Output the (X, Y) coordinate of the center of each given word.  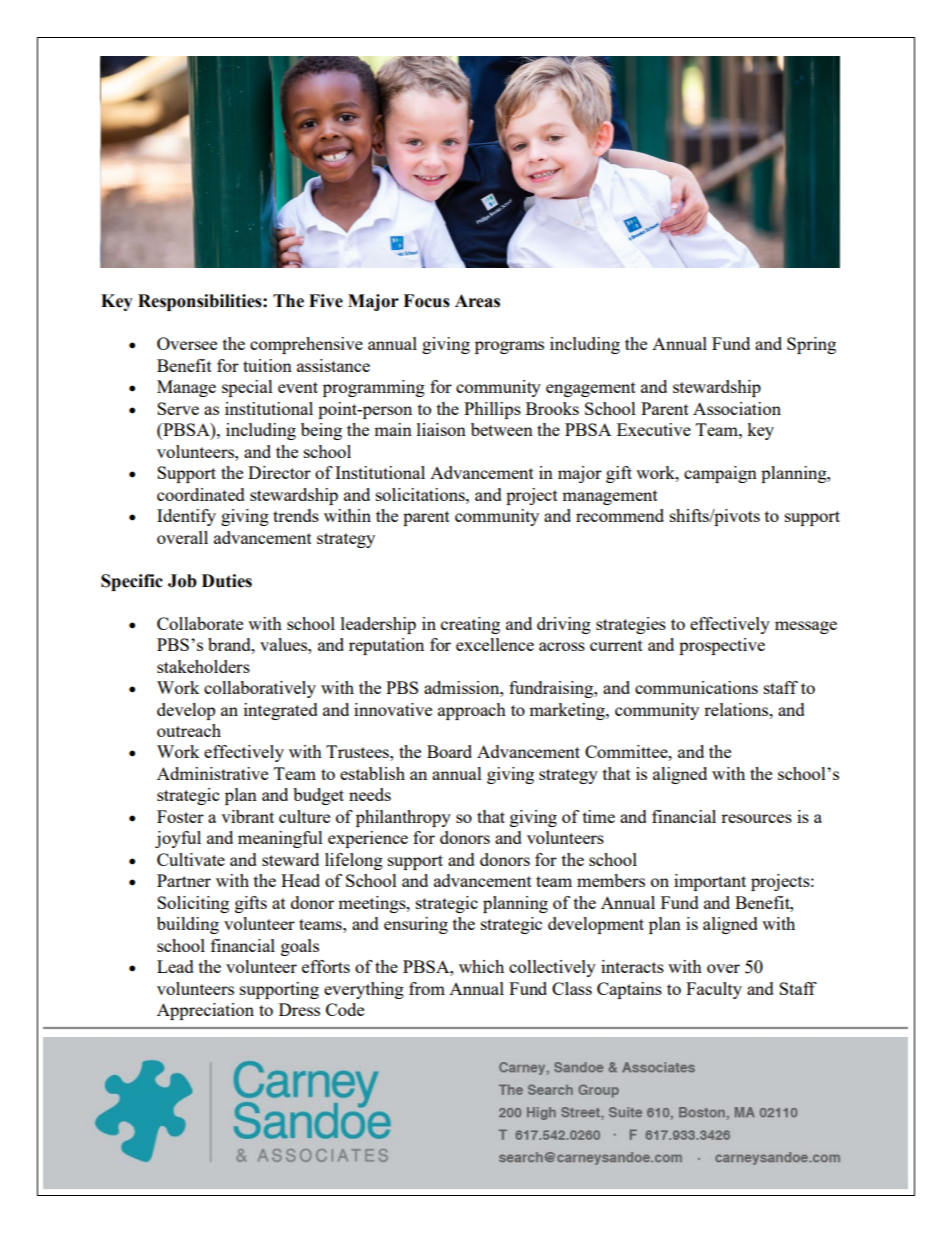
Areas (477, 301)
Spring (811, 345)
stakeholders (203, 666)
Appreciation (205, 1011)
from (427, 988)
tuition (267, 365)
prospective (722, 646)
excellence (495, 644)
